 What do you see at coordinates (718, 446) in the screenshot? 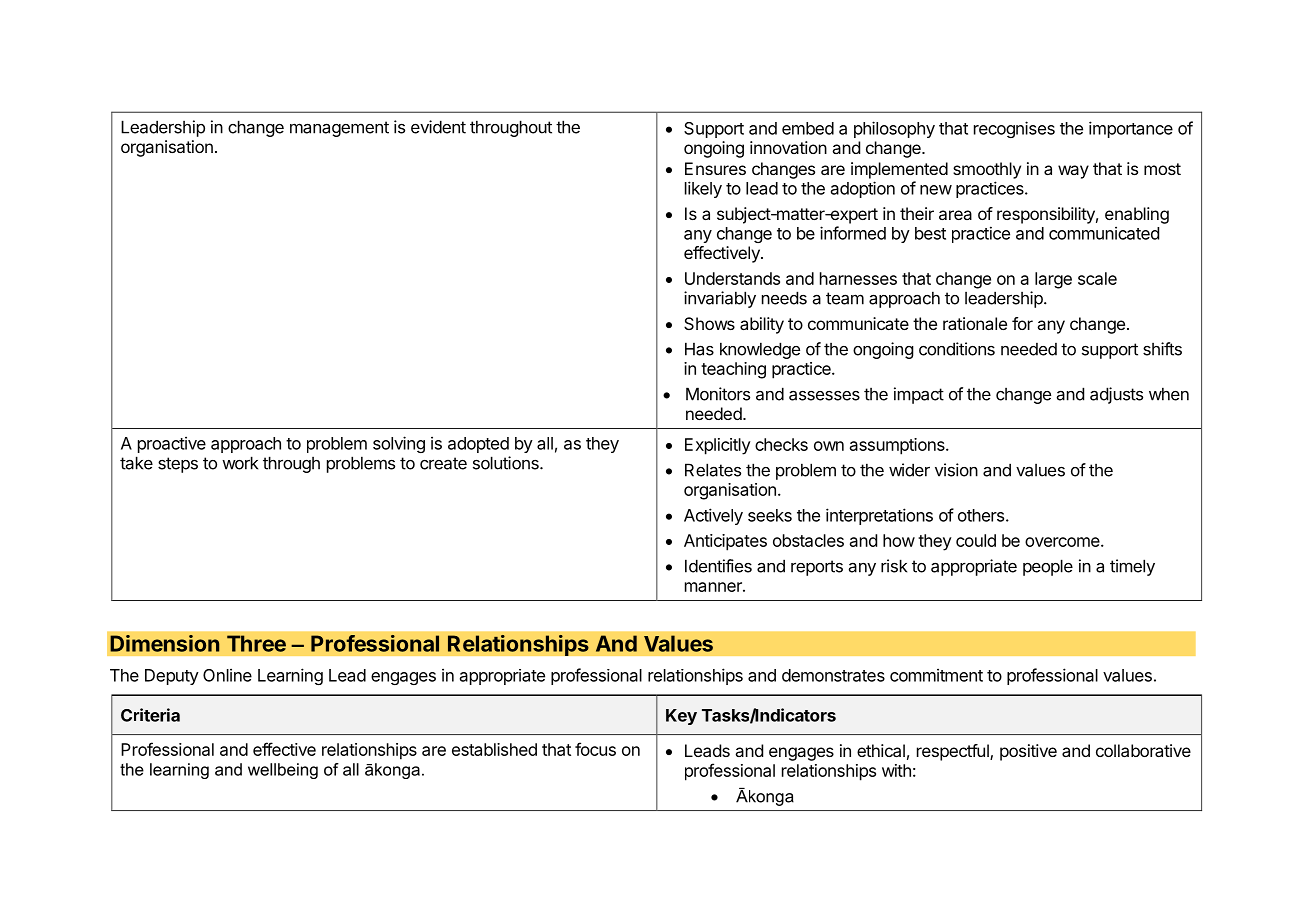
I see `Explicitly` at bounding box center [718, 446].
